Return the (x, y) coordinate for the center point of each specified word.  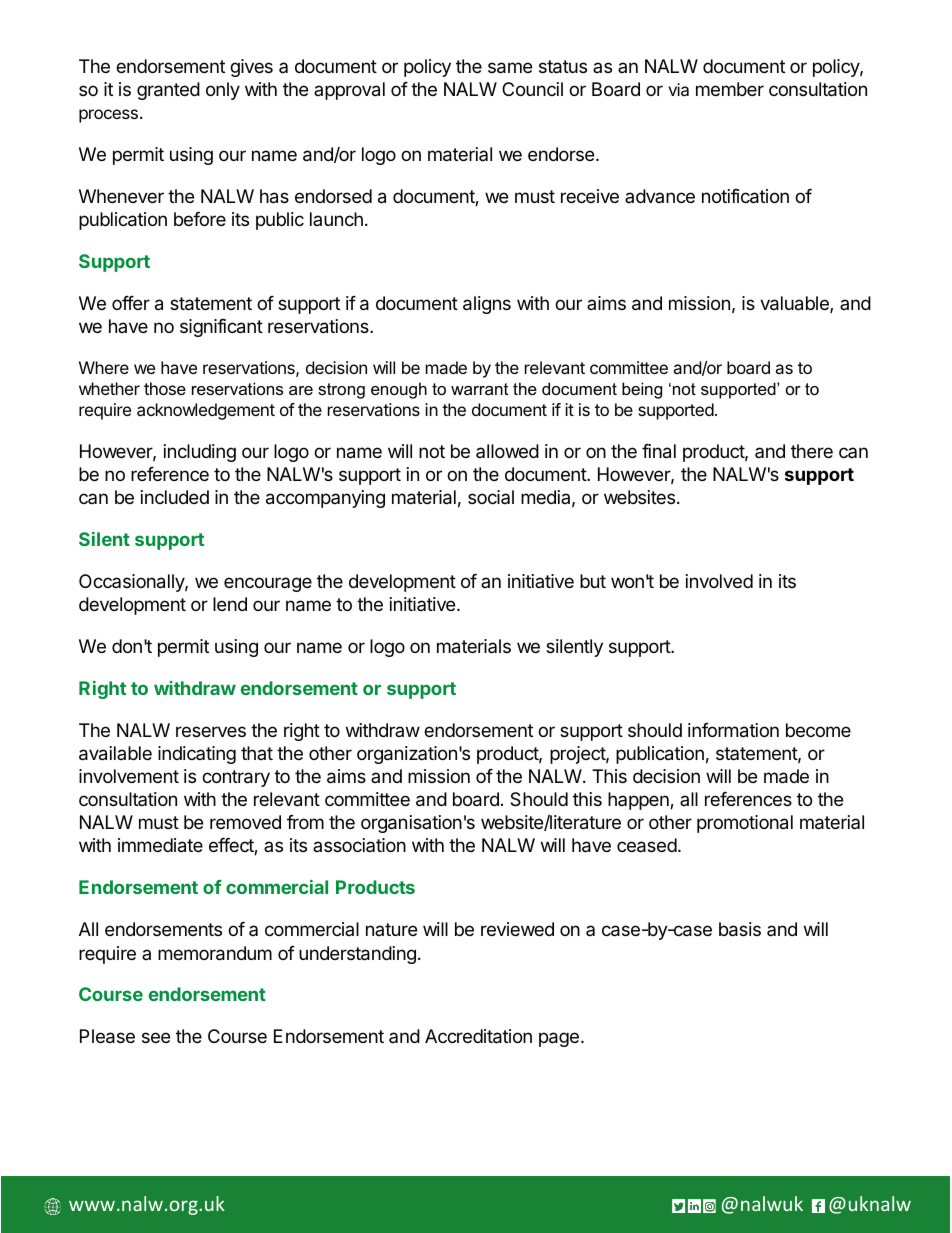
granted (168, 91)
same (510, 68)
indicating (197, 755)
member (730, 89)
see (156, 1037)
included (175, 497)
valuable (795, 304)
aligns (487, 305)
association (359, 845)
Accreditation (478, 1036)
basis (740, 929)
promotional (745, 824)
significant (221, 328)
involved (719, 581)
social (491, 497)
